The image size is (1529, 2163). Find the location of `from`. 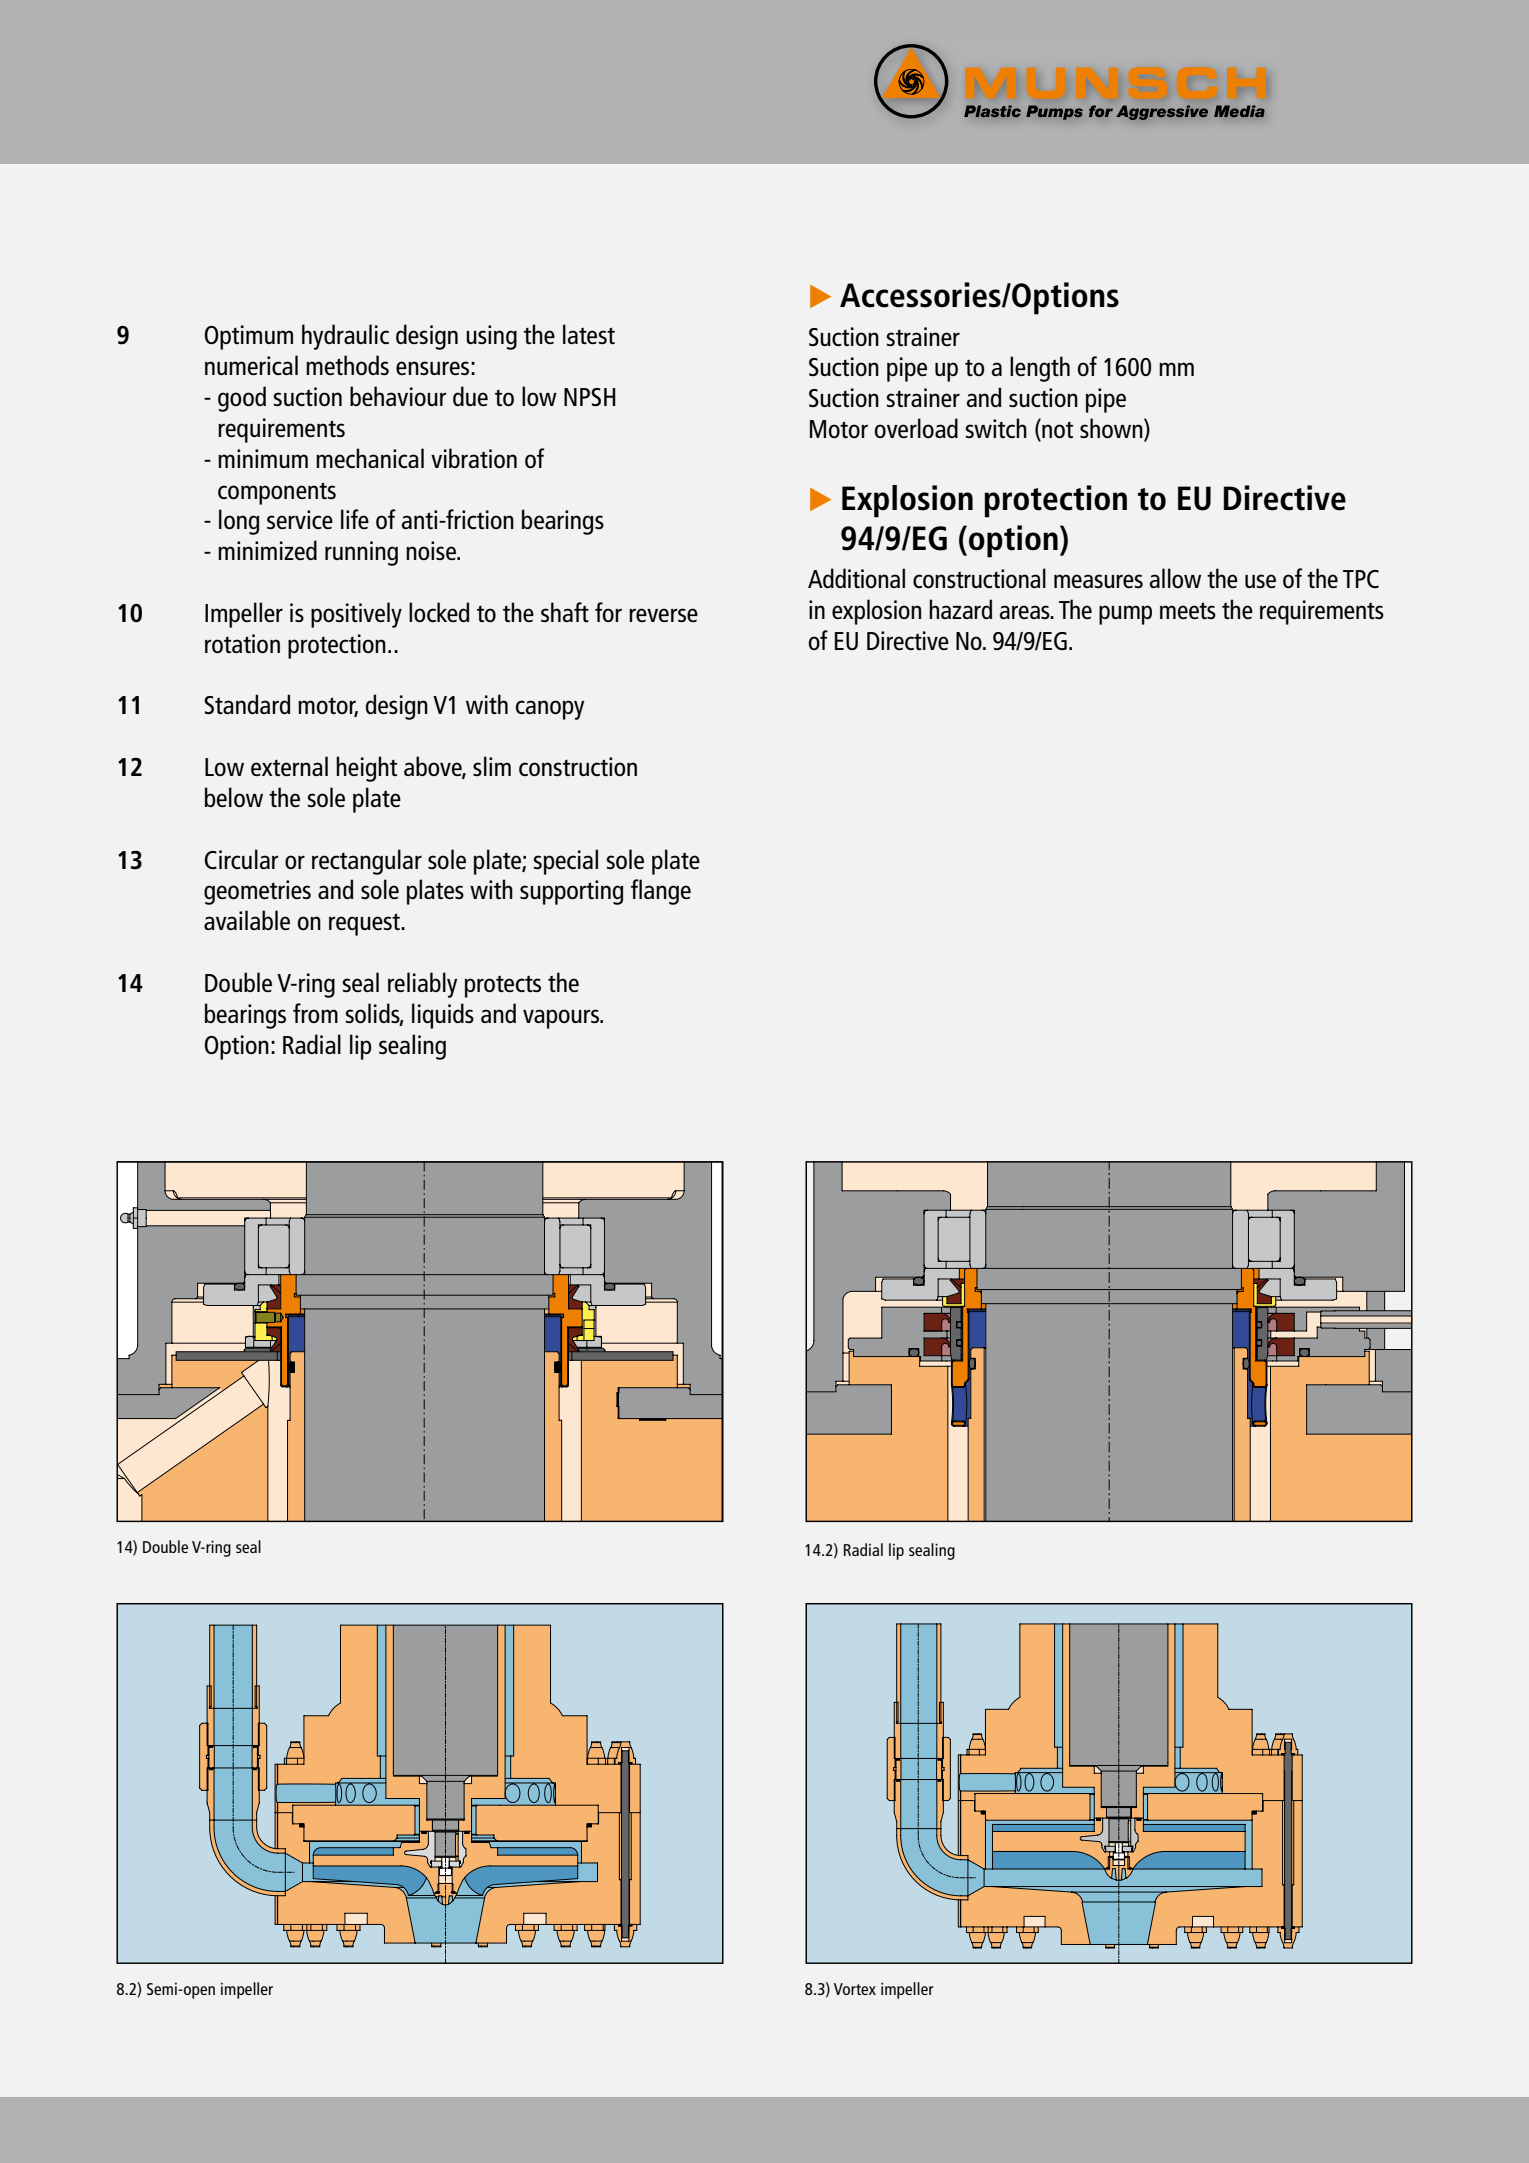

from is located at coordinates (315, 1013).
